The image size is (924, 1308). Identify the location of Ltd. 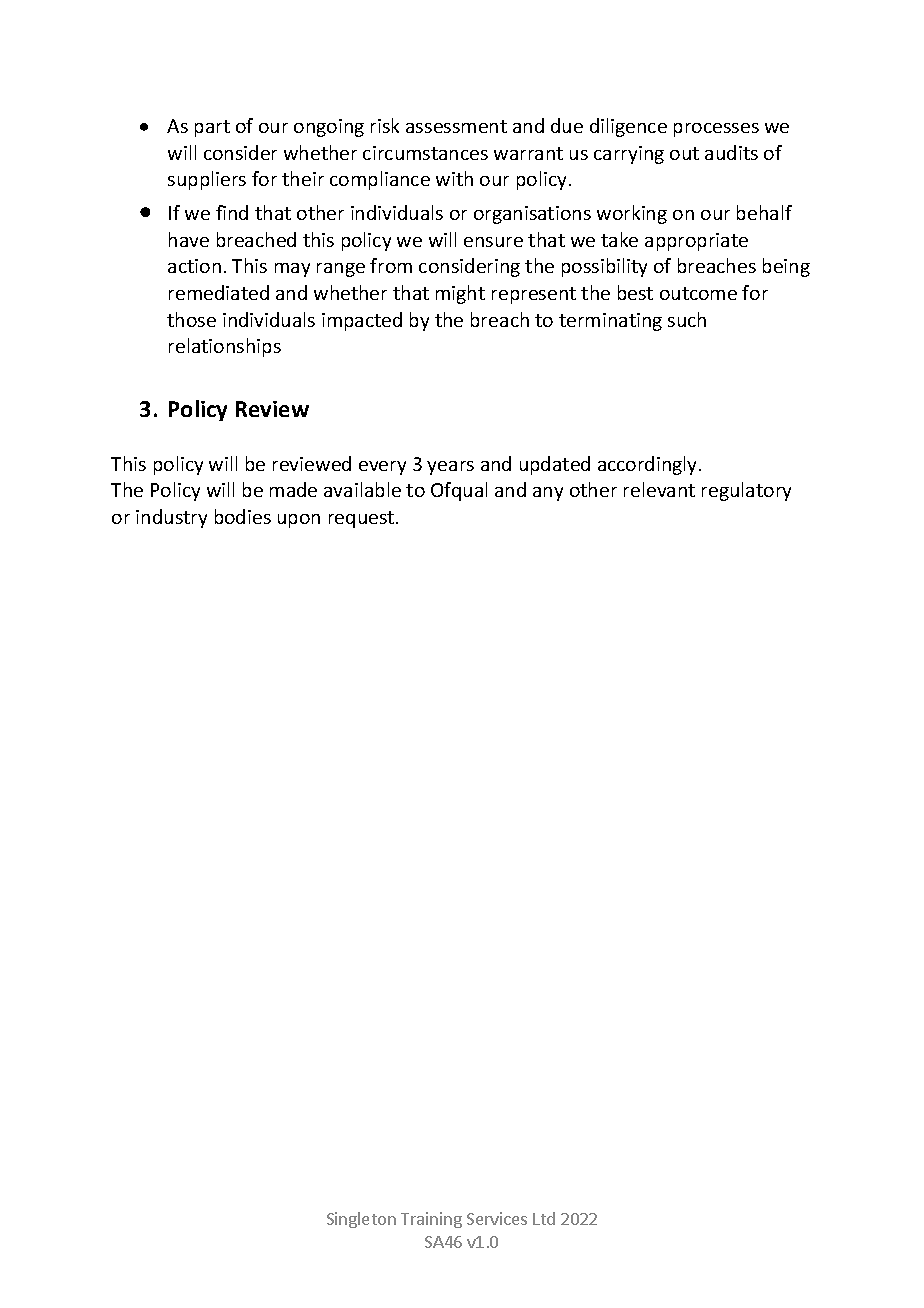
(544, 1218).
